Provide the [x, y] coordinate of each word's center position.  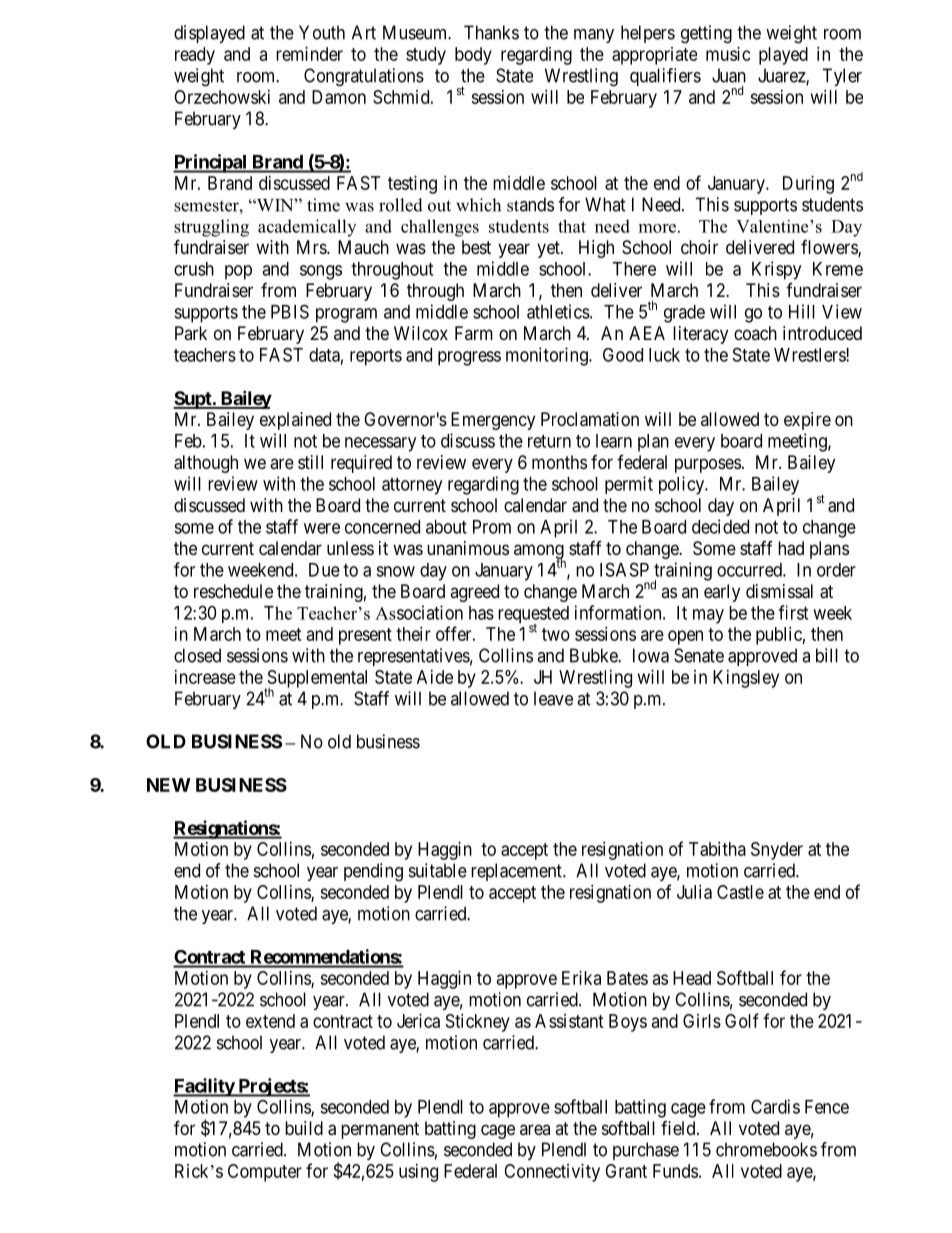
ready [195, 56]
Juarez [782, 76]
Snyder [777, 851]
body [473, 56]
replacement [517, 872]
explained [295, 421]
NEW [169, 785]
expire [807, 421]
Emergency [493, 421]
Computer [265, 1173]
